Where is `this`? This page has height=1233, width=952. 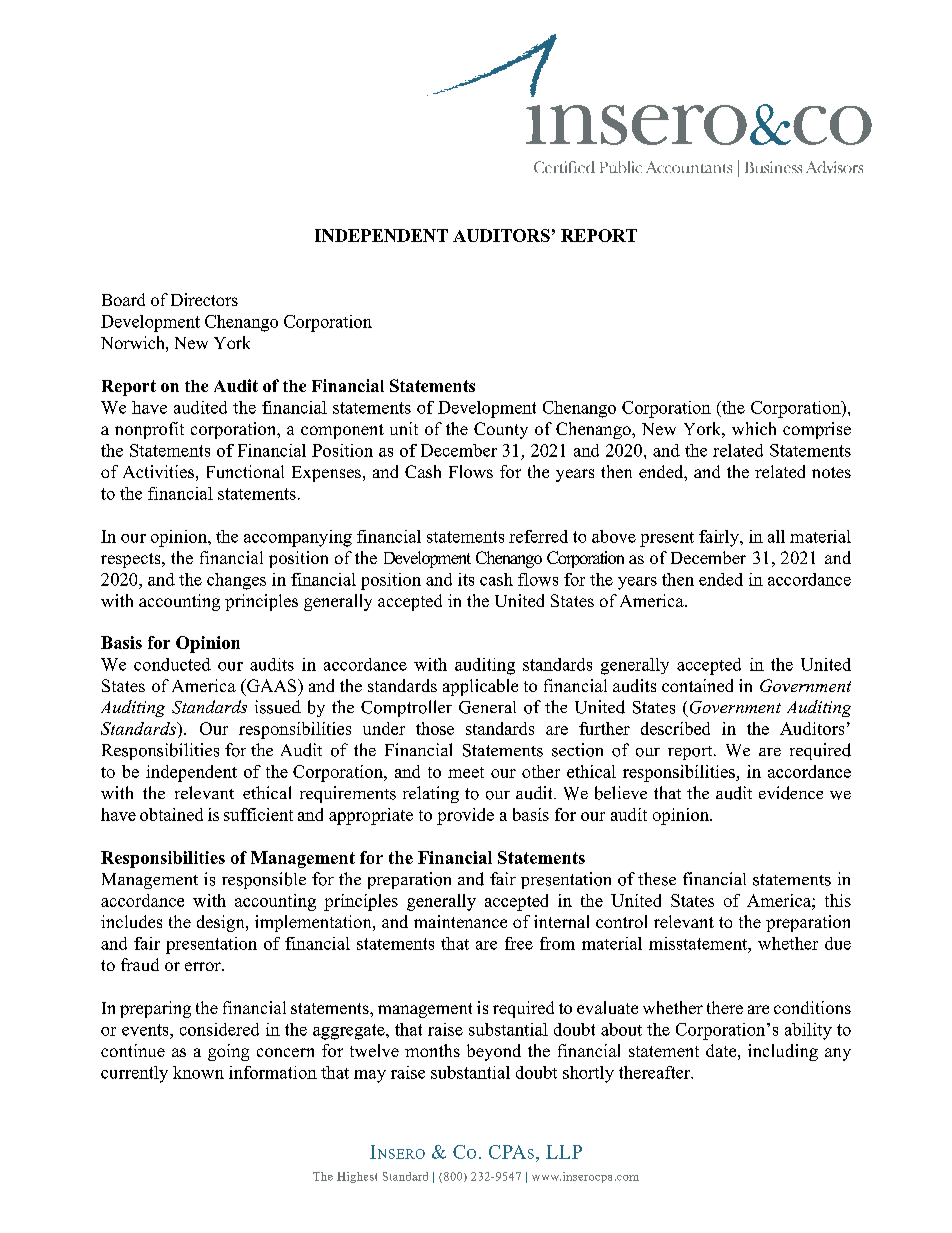
this is located at coordinates (838, 900).
